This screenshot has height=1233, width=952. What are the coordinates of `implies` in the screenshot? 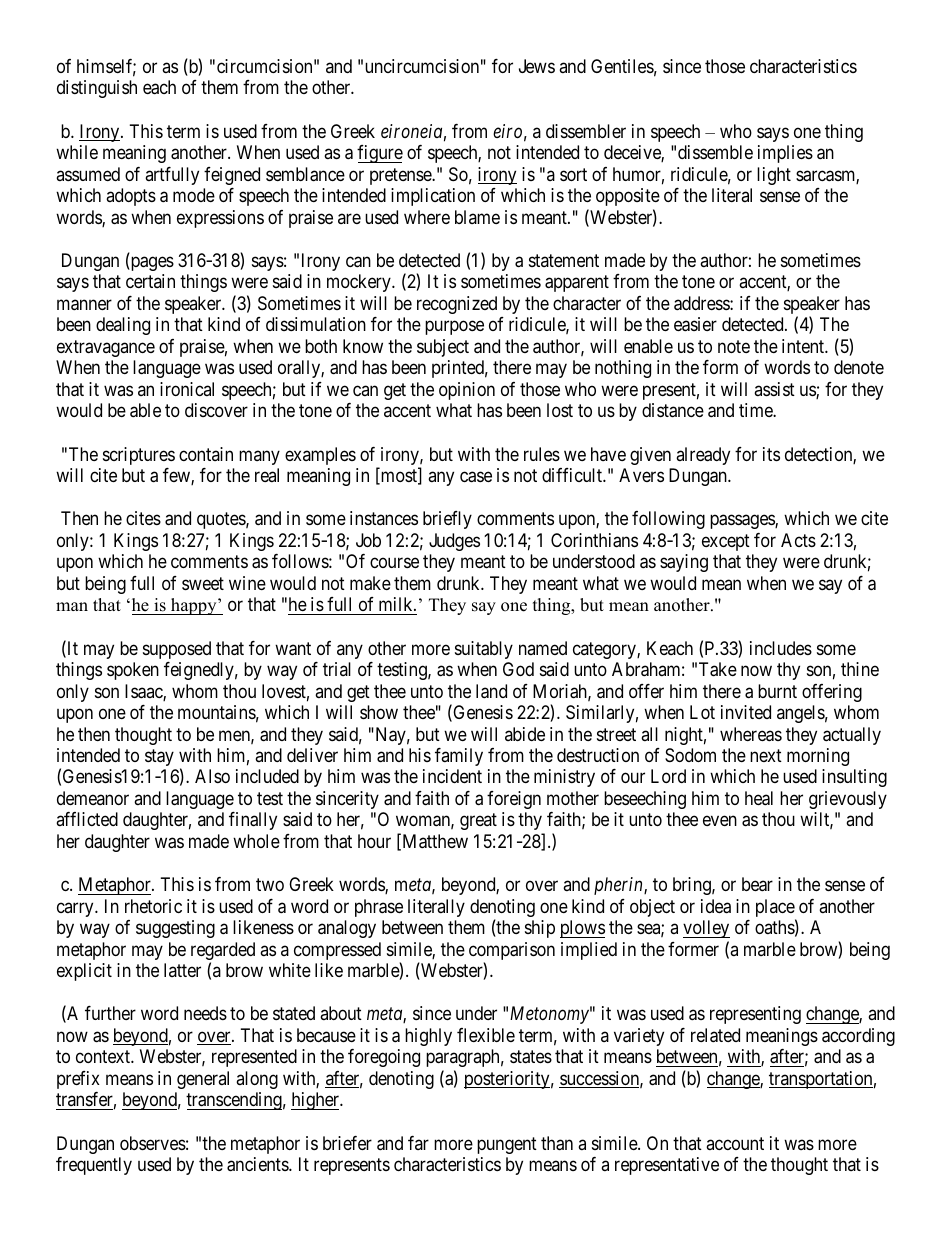 It's located at (785, 154).
